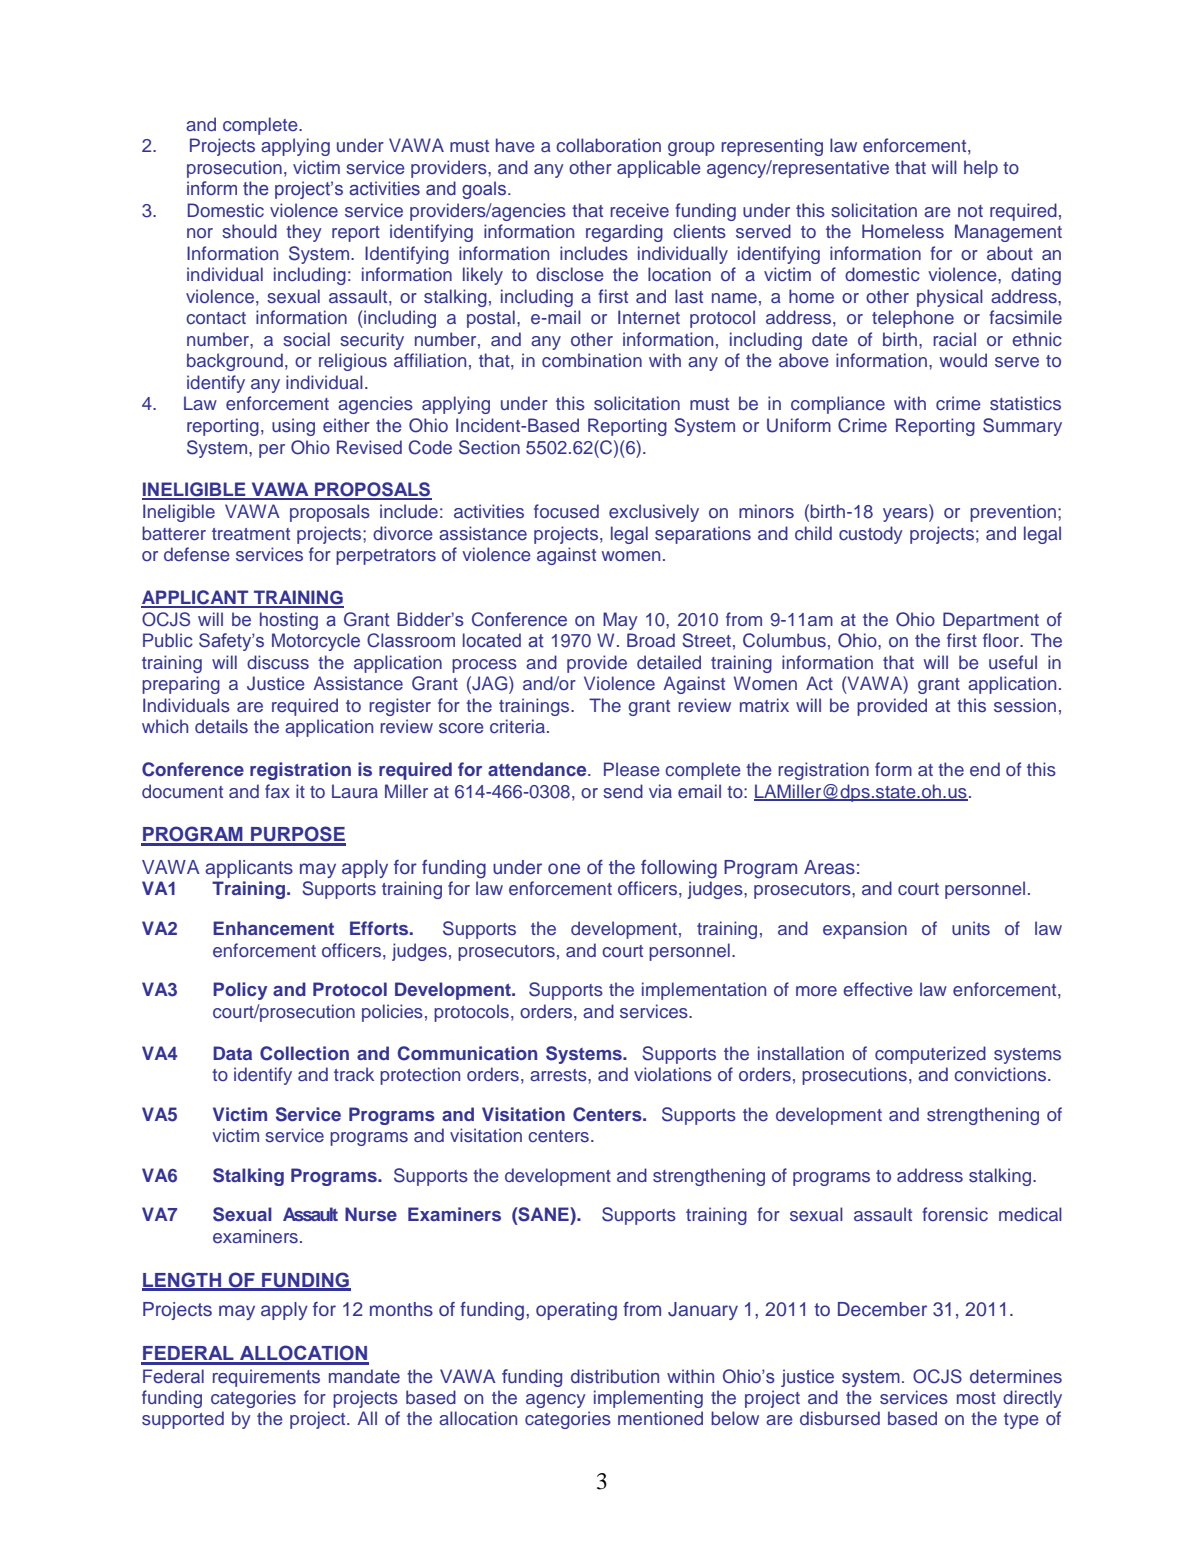 The image size is (1204, 1559). Describe the element at coordinates (249, 231) in the page. I see `should` at that location.
